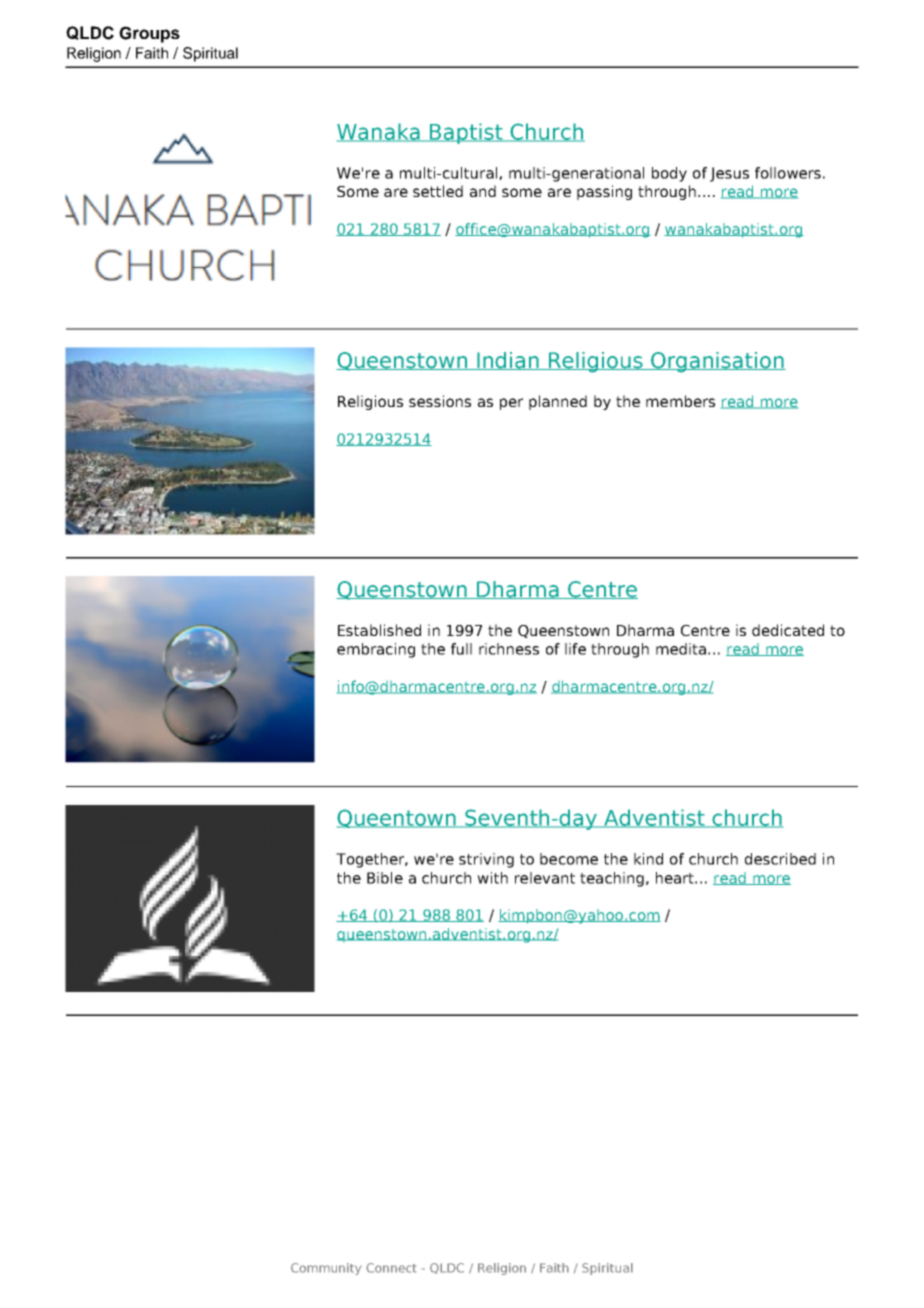 This page has height=1308, width=924. Describe the element at coordinates (326, 1269) in the page. I see `Community` at that location.
